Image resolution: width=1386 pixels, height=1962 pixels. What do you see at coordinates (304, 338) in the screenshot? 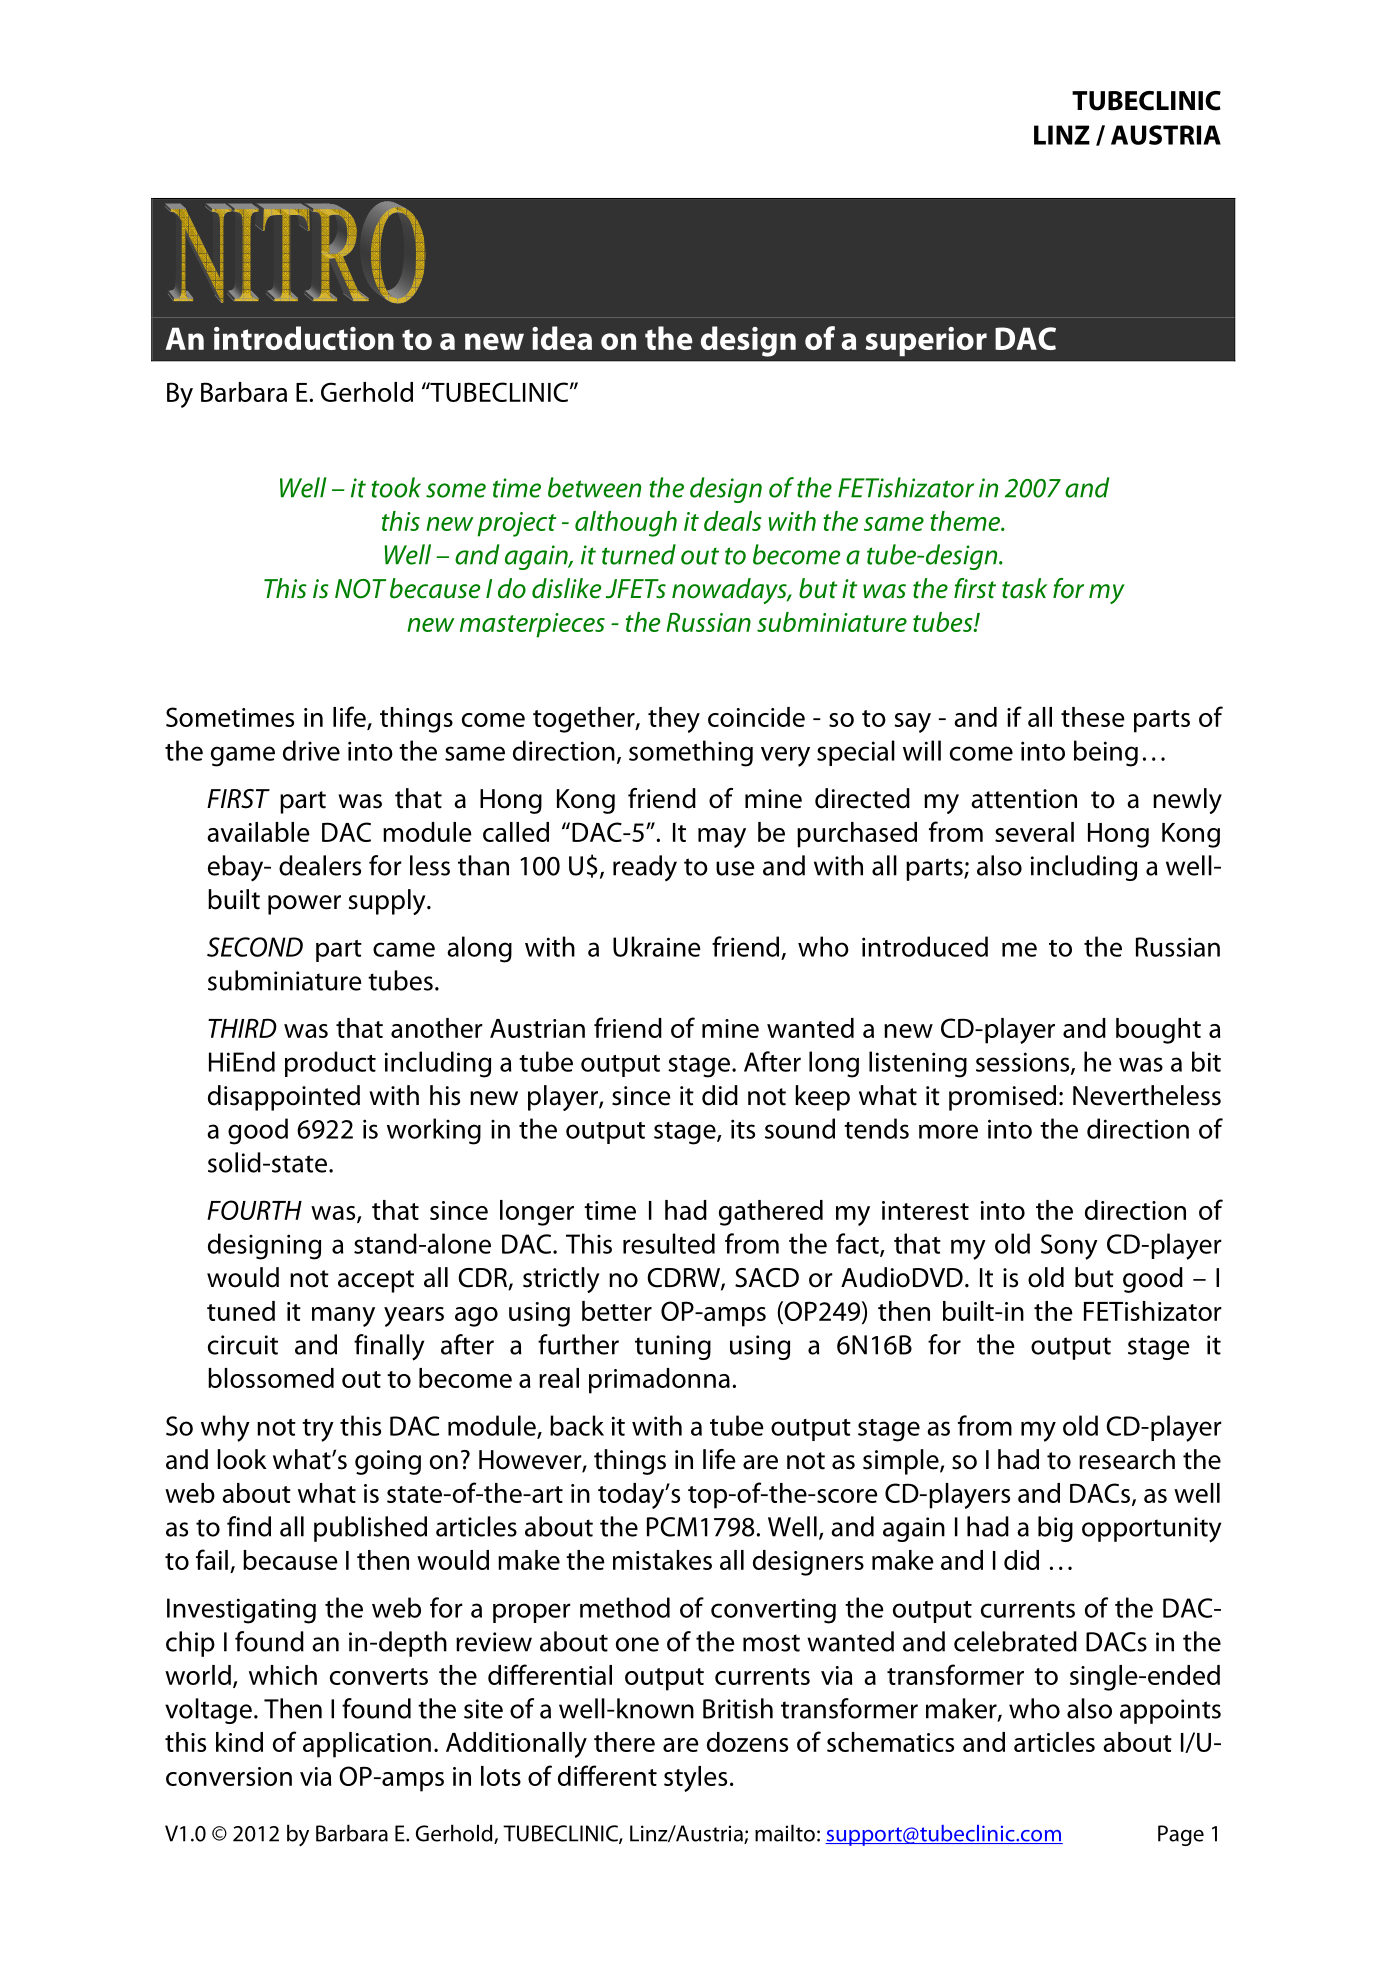
I see `introduction` at bounding box center [304, 338].
